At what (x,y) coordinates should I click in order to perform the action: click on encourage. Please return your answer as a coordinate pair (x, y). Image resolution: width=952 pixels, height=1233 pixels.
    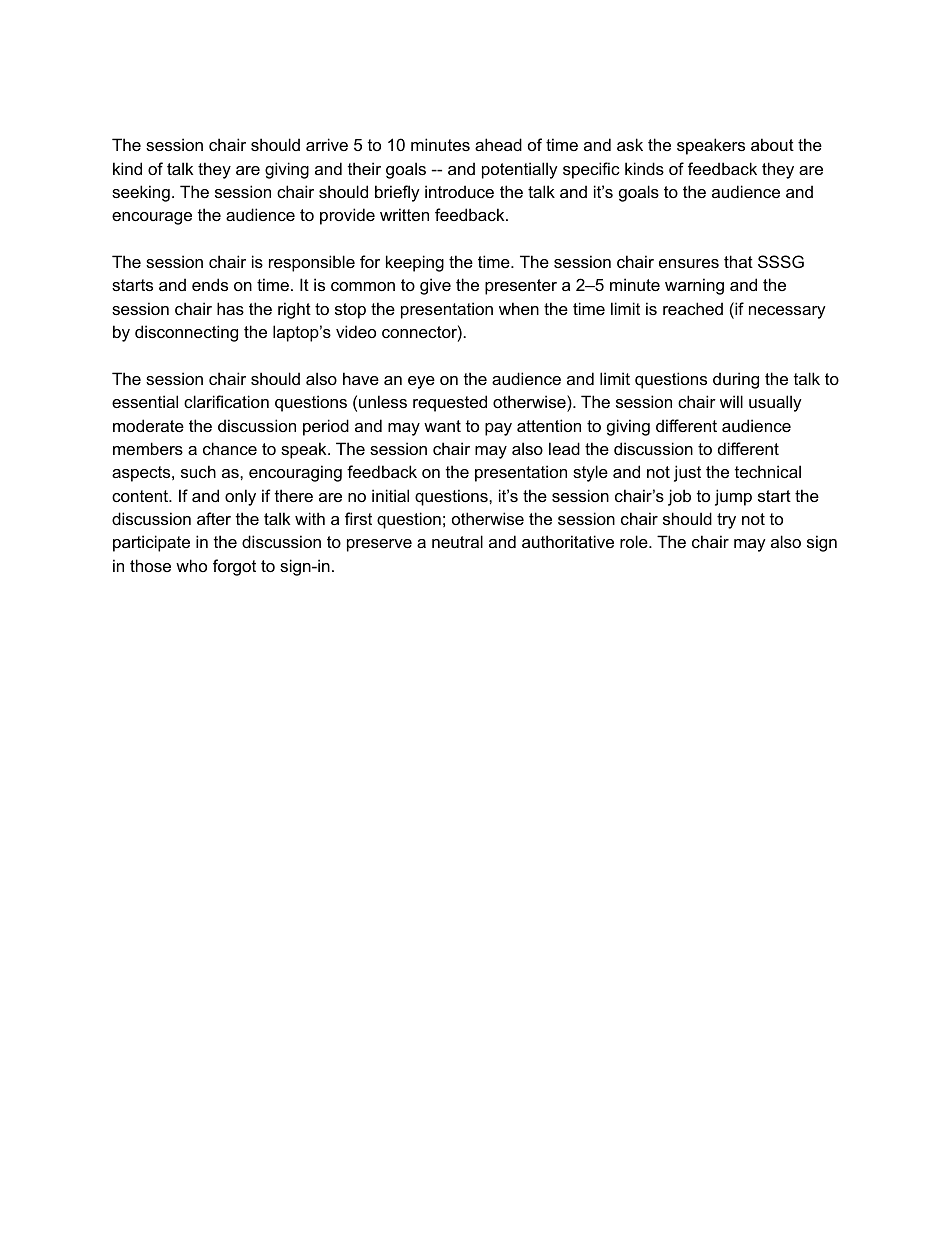
    Looking at the image, I should click on (152, 218).
